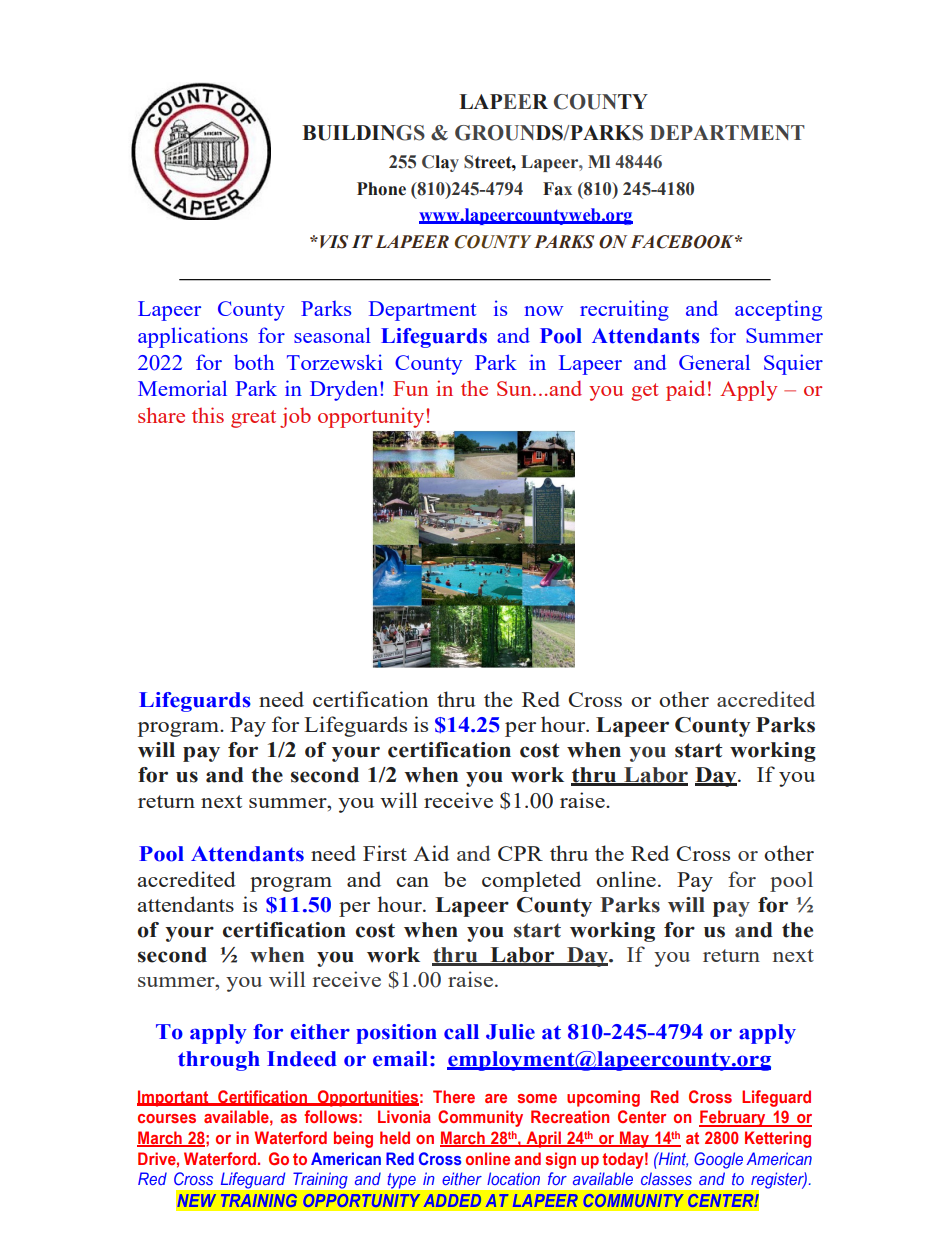 This screenshot has height=1241, width=952. Describe the element at coordinates (557, 189) in the screenshot. I see `Fax` at that location.
